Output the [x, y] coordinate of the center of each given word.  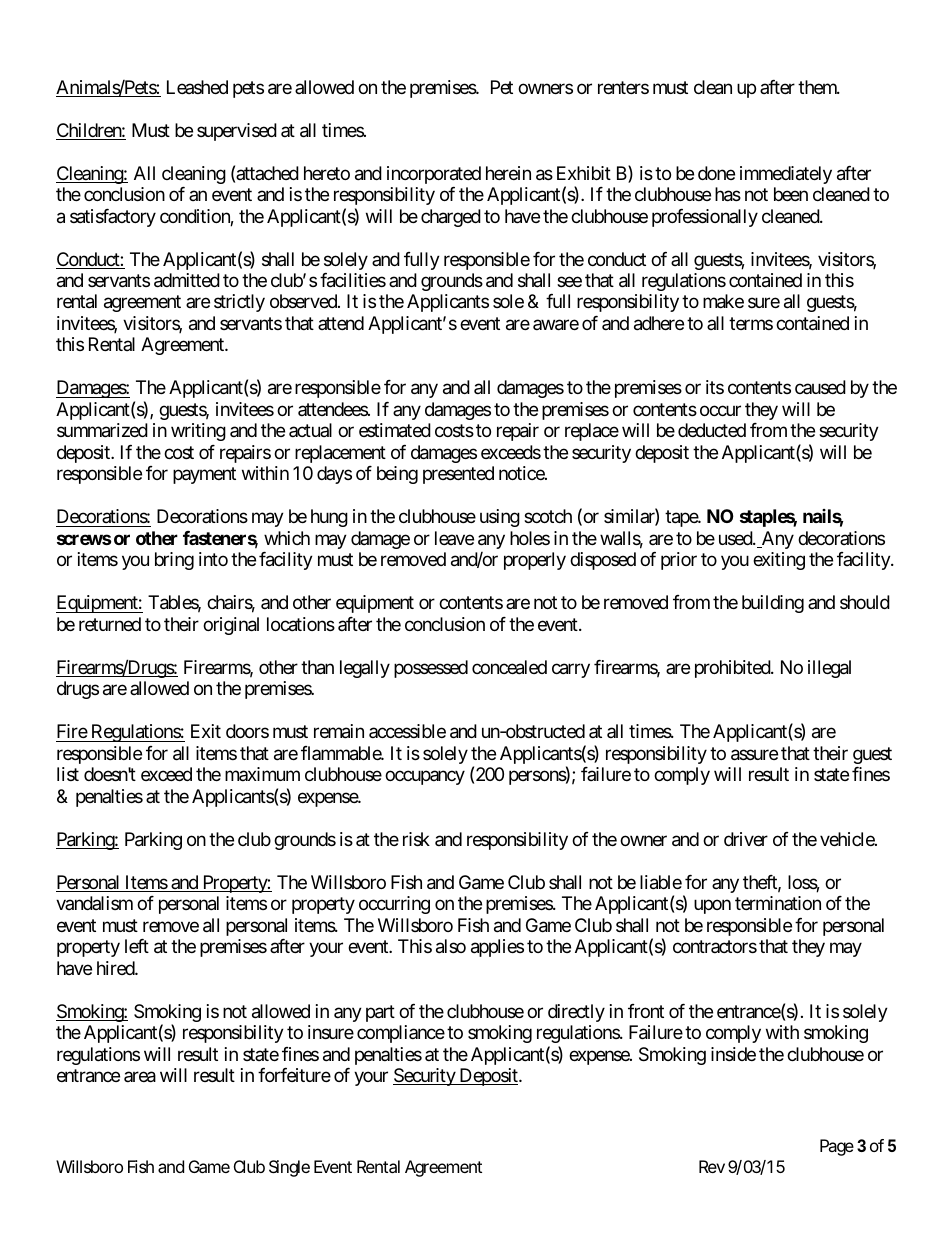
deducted [712, 430]
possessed [431, 669]
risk [416, 839]
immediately [786, 175]
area [140, 1077]
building [773, 604]
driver [746, 839]
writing [198, 432]
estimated [395, 430]
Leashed [197, 87]
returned [110, 624]
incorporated [434, 175]
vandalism [94, 903]
